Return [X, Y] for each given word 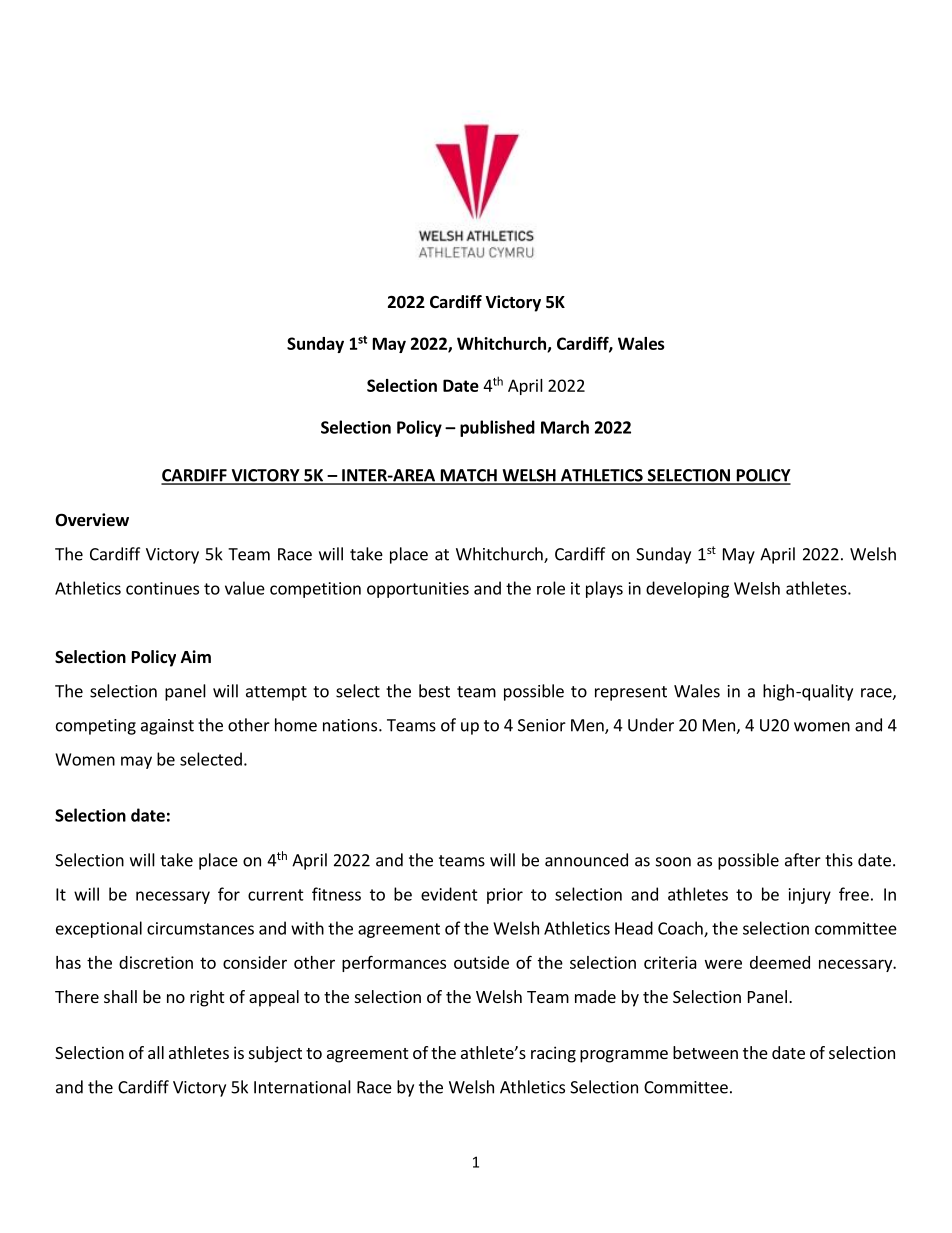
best [434, 691]
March [565, 427]
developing [687, 589]
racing [553, 1054]
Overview [92, 520]
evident [449, 894]
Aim [196, 656]
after [803, 860]
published [497, 428]
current [276, 895]
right [207, 998]
